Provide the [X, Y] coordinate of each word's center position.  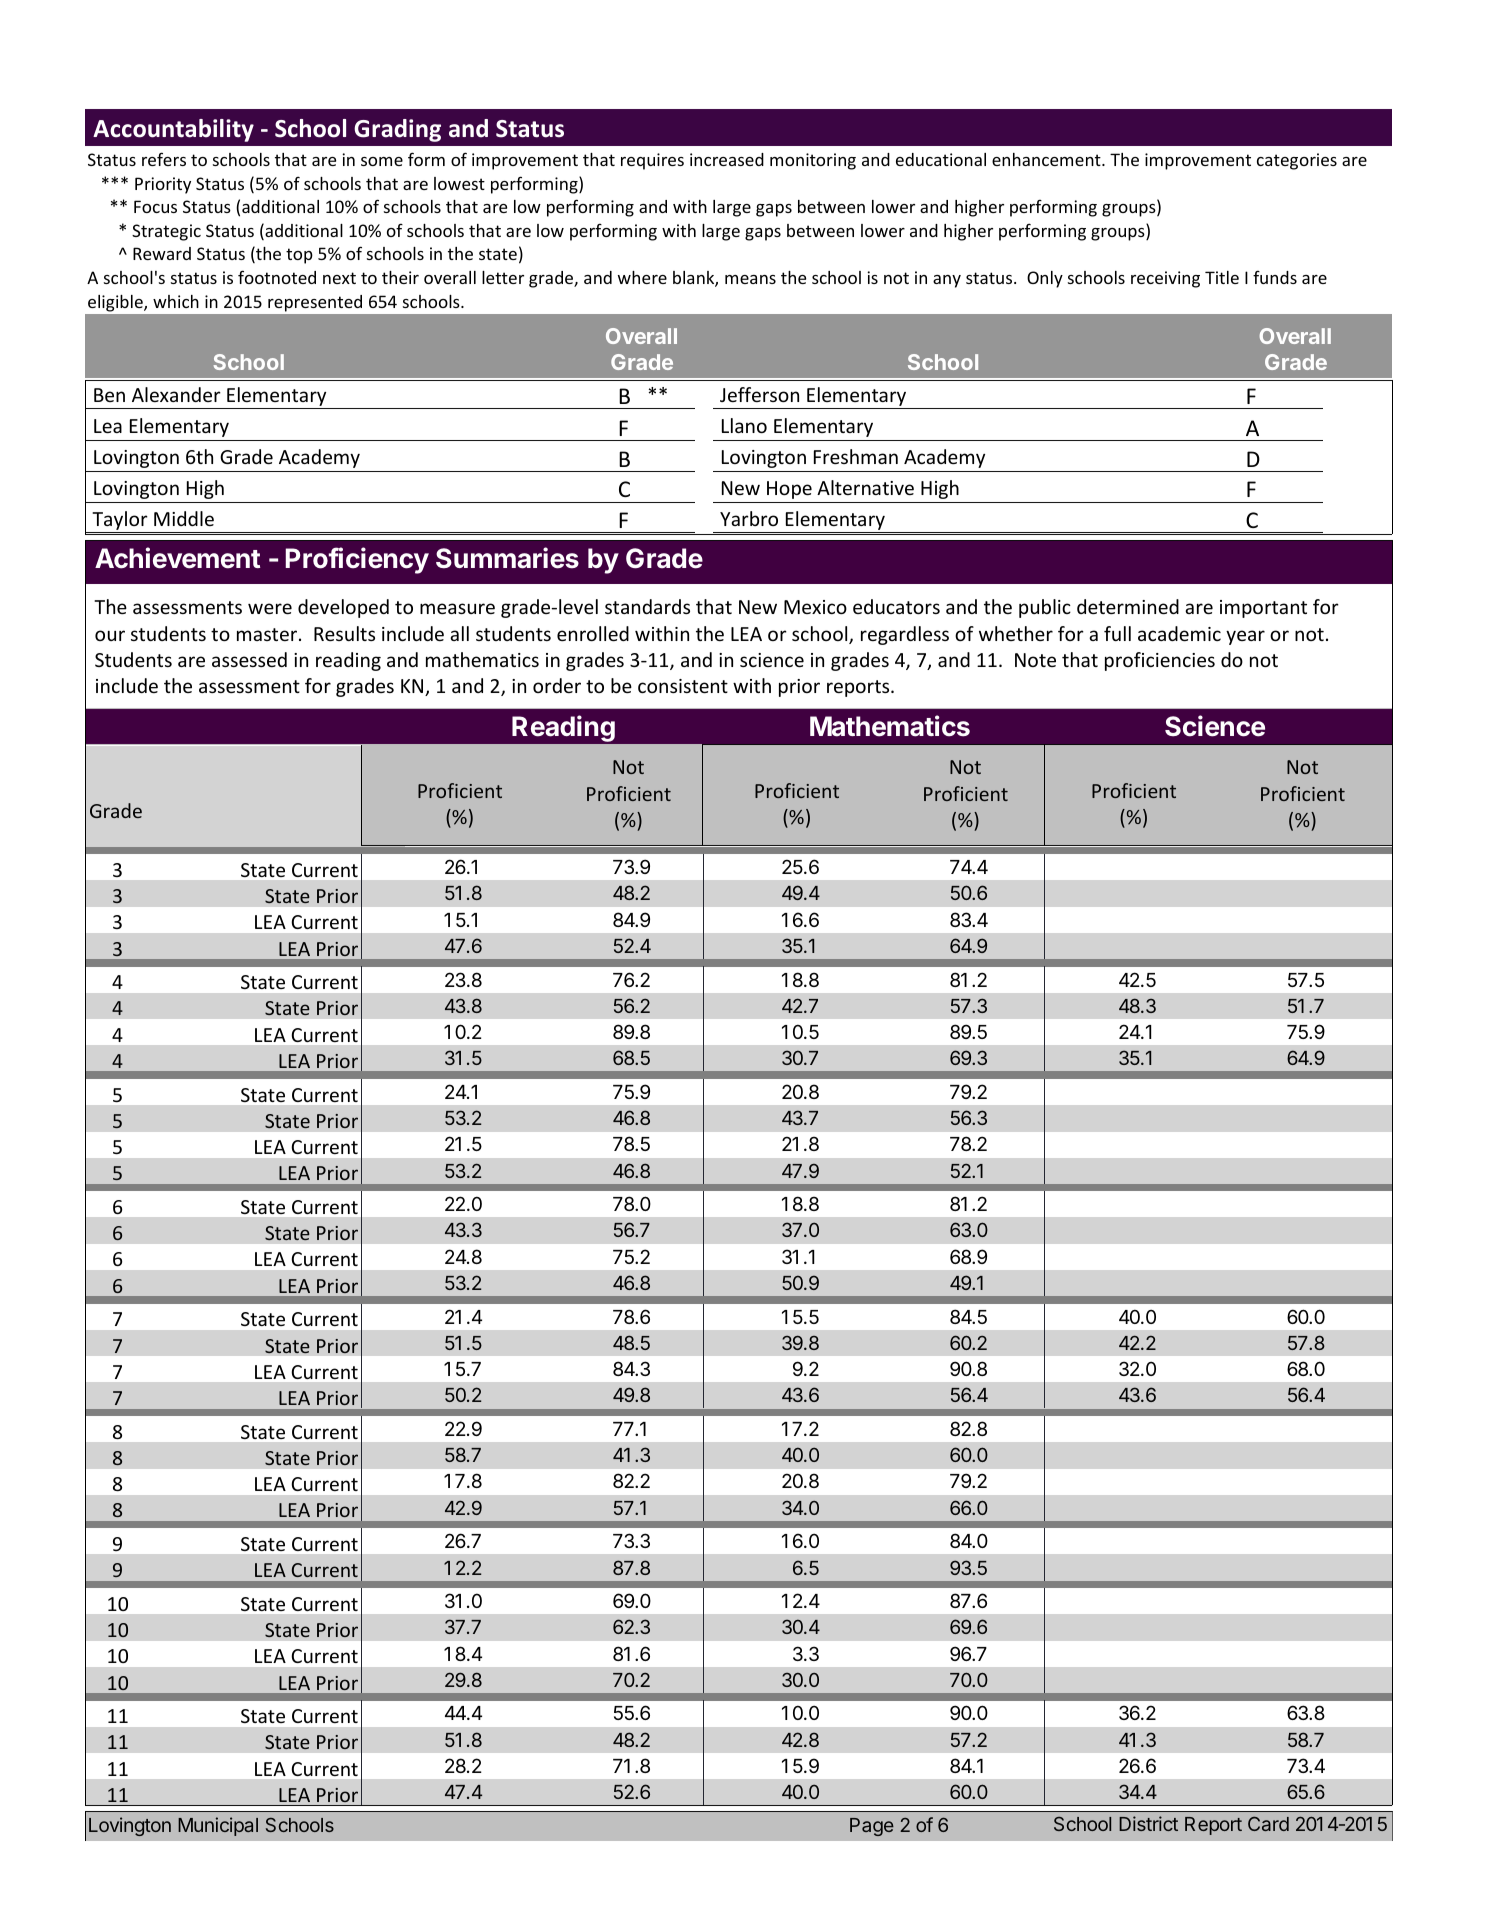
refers [164, 159]
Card [1268, 1823]
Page [872, 1827]
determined [1128, 606]
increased [727, 159]
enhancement [1047, 159]
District [1148, 1823]
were [270, 608]
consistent [683, 686]
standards [647, 606]
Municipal [218, 1826]
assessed [249, 659]
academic [1179, 633]
